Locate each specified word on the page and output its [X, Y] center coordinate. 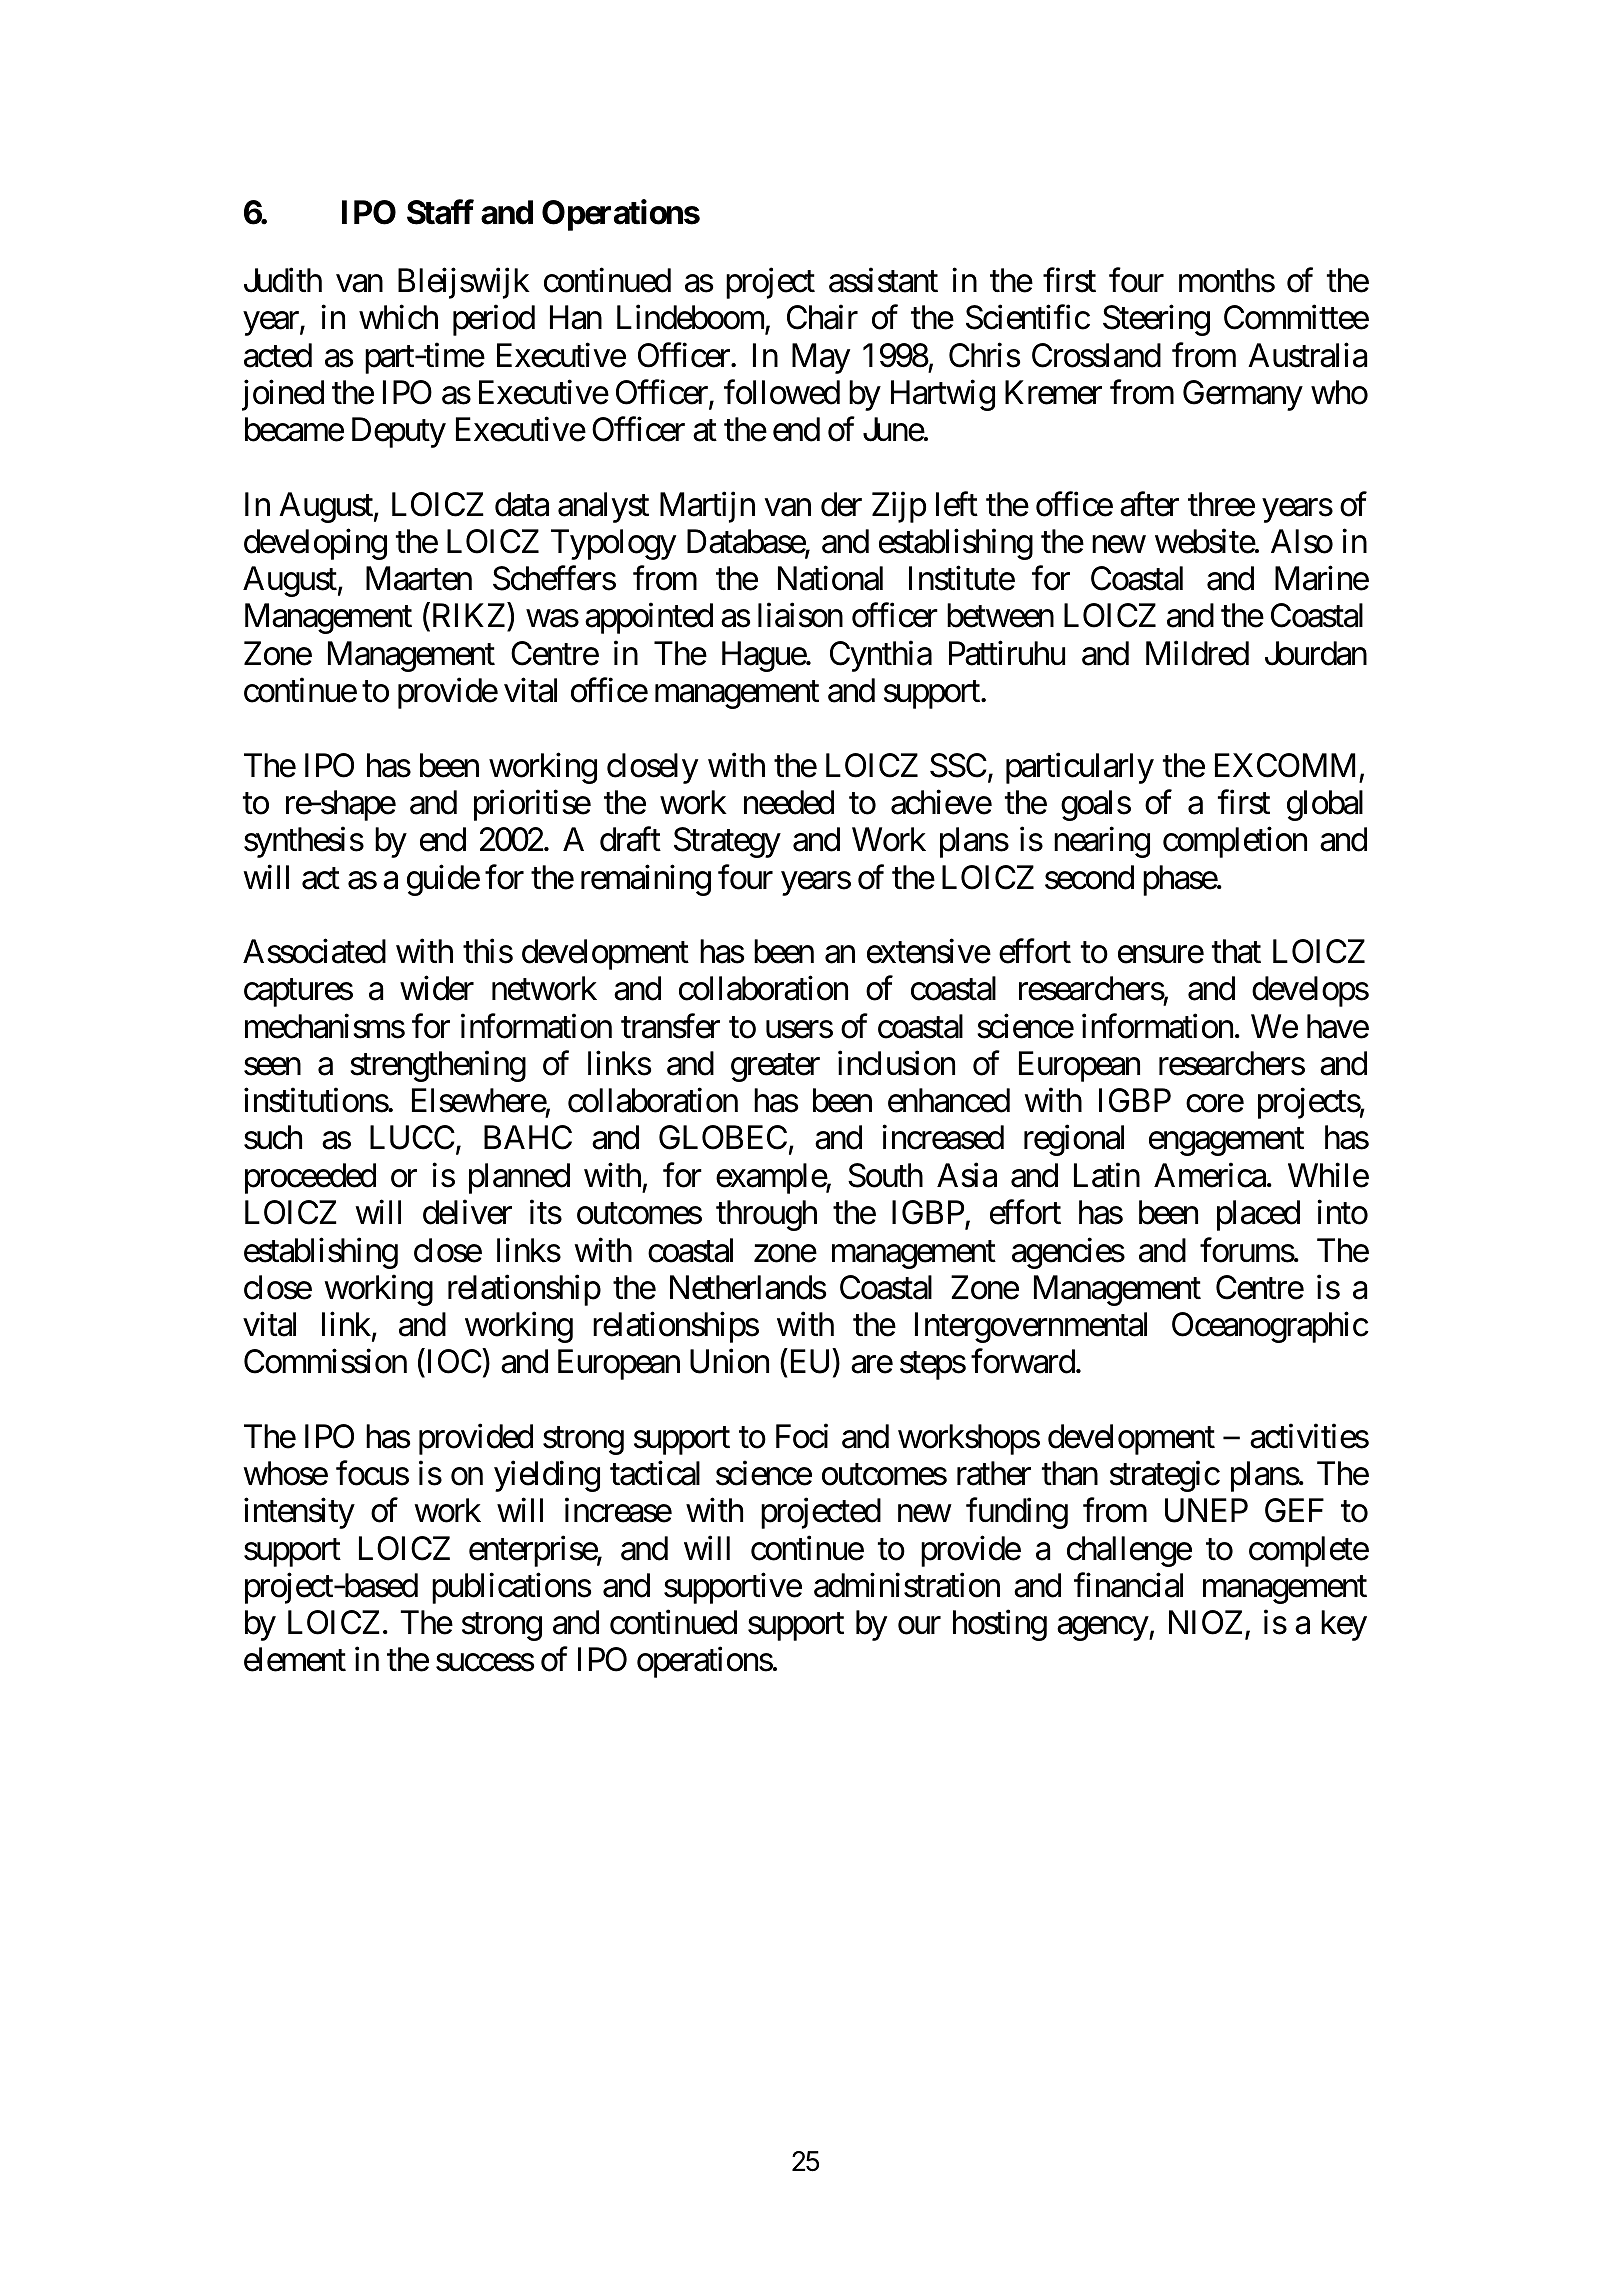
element [295, 1659]
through [766, 1215]
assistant [883, 280]
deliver [467, 1212]
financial [1128, 1585]
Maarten [419, 579]
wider [437, 988]
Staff [440, 212]
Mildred [1197, 653]
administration [907, 1585]
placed [1258, 1215]
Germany [1243, 395]
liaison [800, 615]
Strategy [727, 842]
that [1236, 951]
